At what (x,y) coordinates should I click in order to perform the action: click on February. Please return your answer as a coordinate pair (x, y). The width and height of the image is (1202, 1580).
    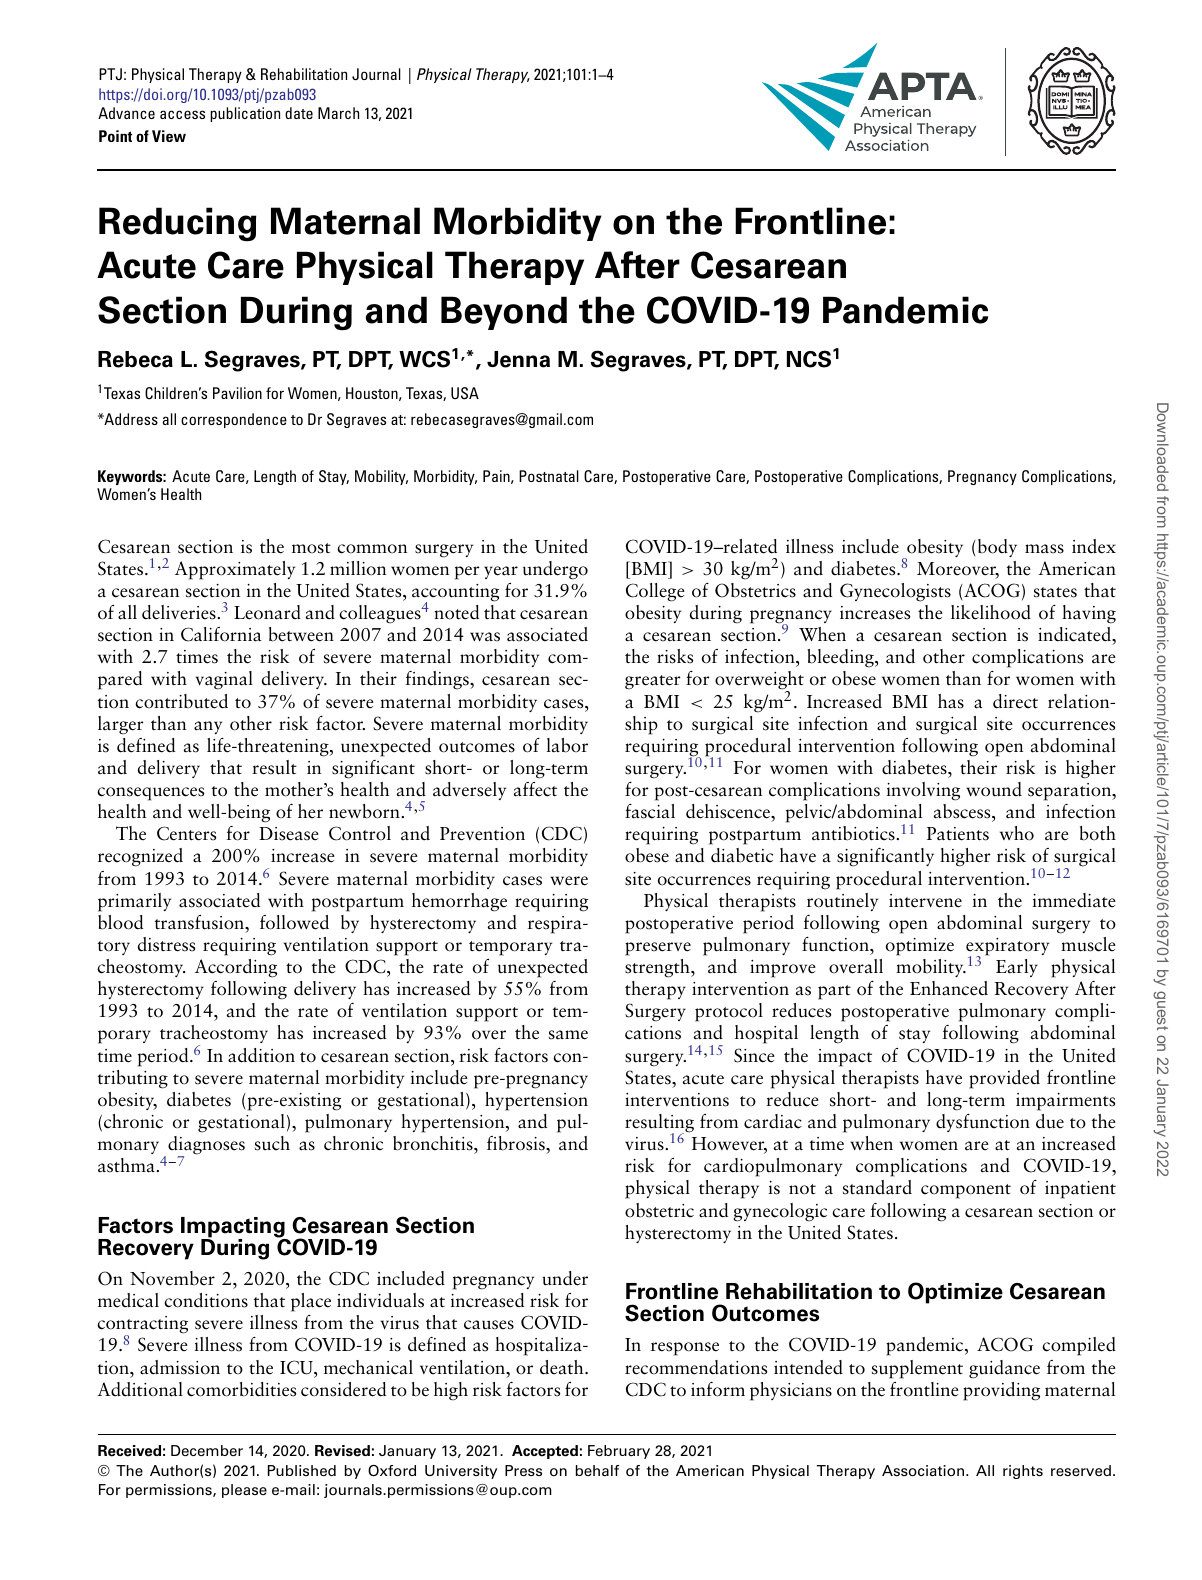
    Looking at the image, I should click on (619, 1452).
